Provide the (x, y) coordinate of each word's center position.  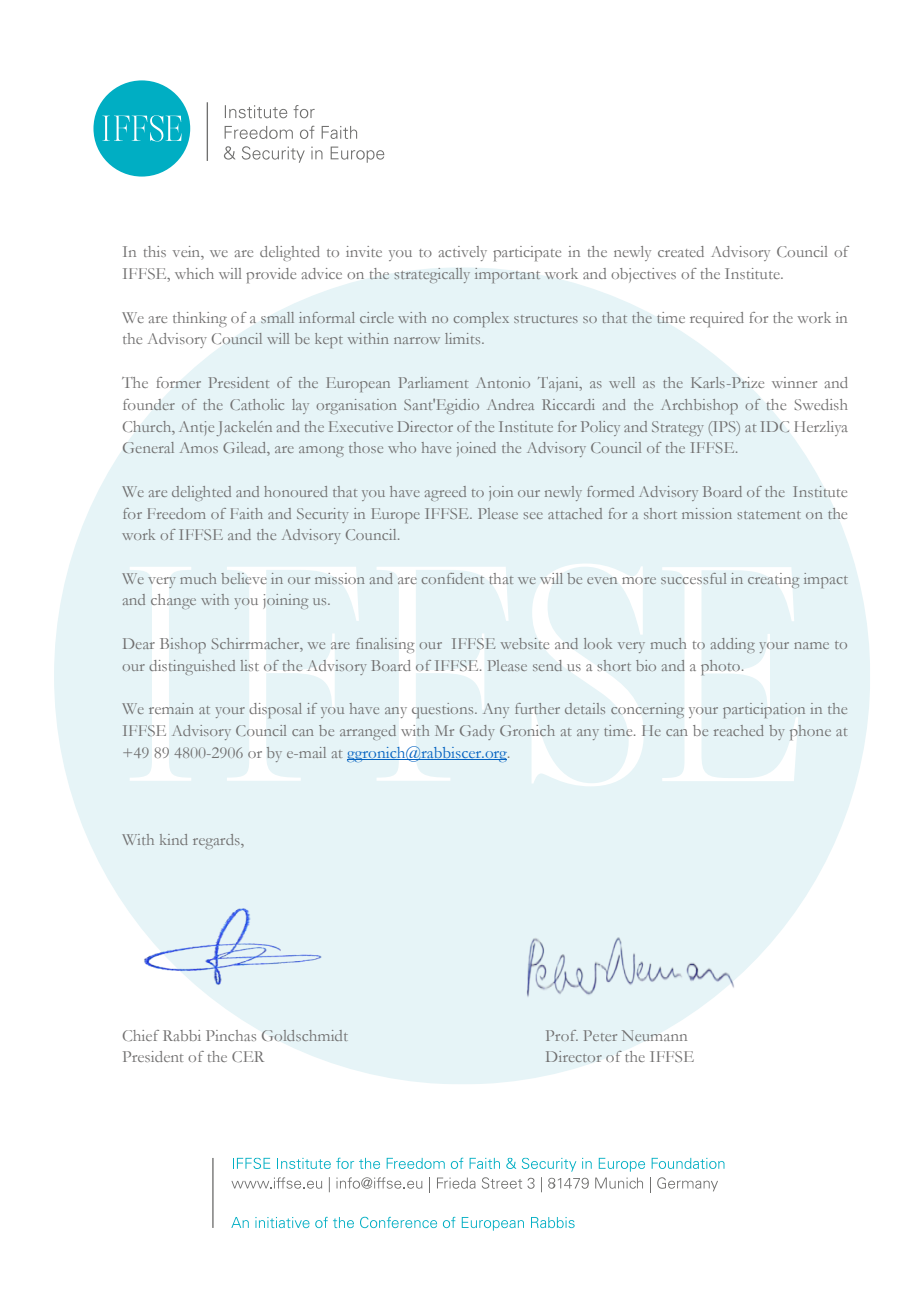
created (681, 251)
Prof (562, 1035)
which (194, 273)
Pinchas (231, 1035)
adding (733, 645)
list (249, 665)
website (525, 643)
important (507, 276)
